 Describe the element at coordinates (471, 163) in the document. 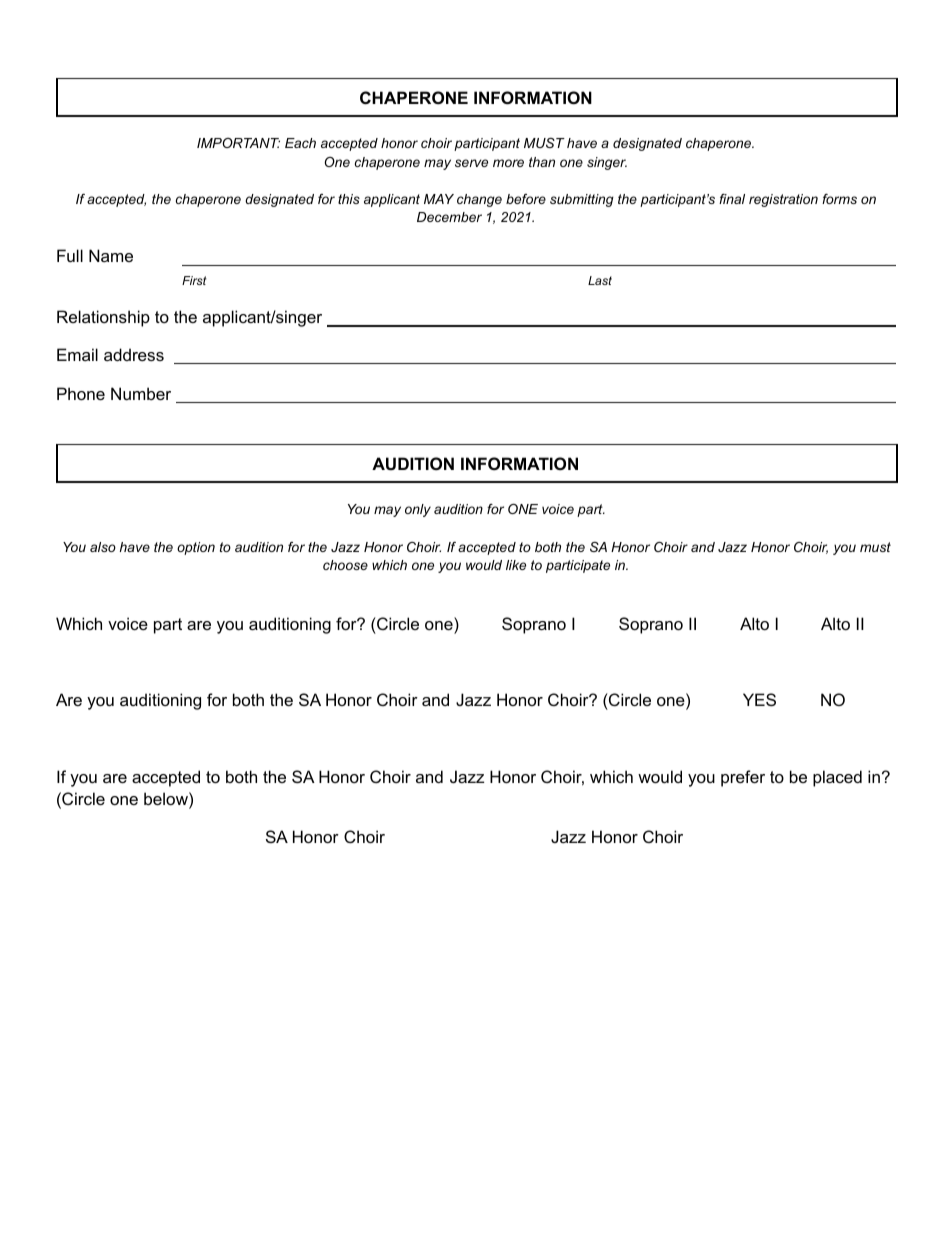

I see `serve` at that location.
